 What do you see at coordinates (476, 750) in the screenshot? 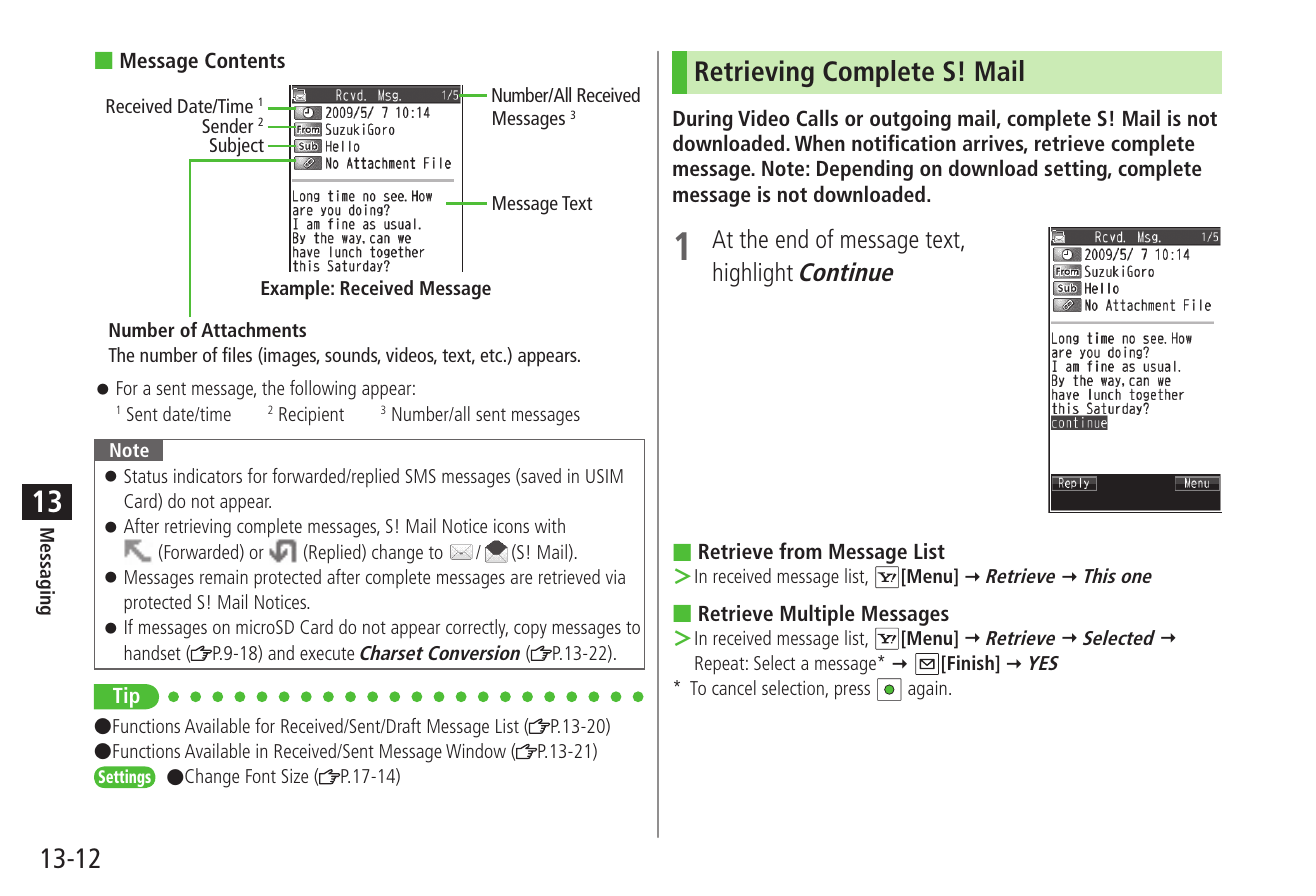
I see `Window` at bounding box center [476, 750].
